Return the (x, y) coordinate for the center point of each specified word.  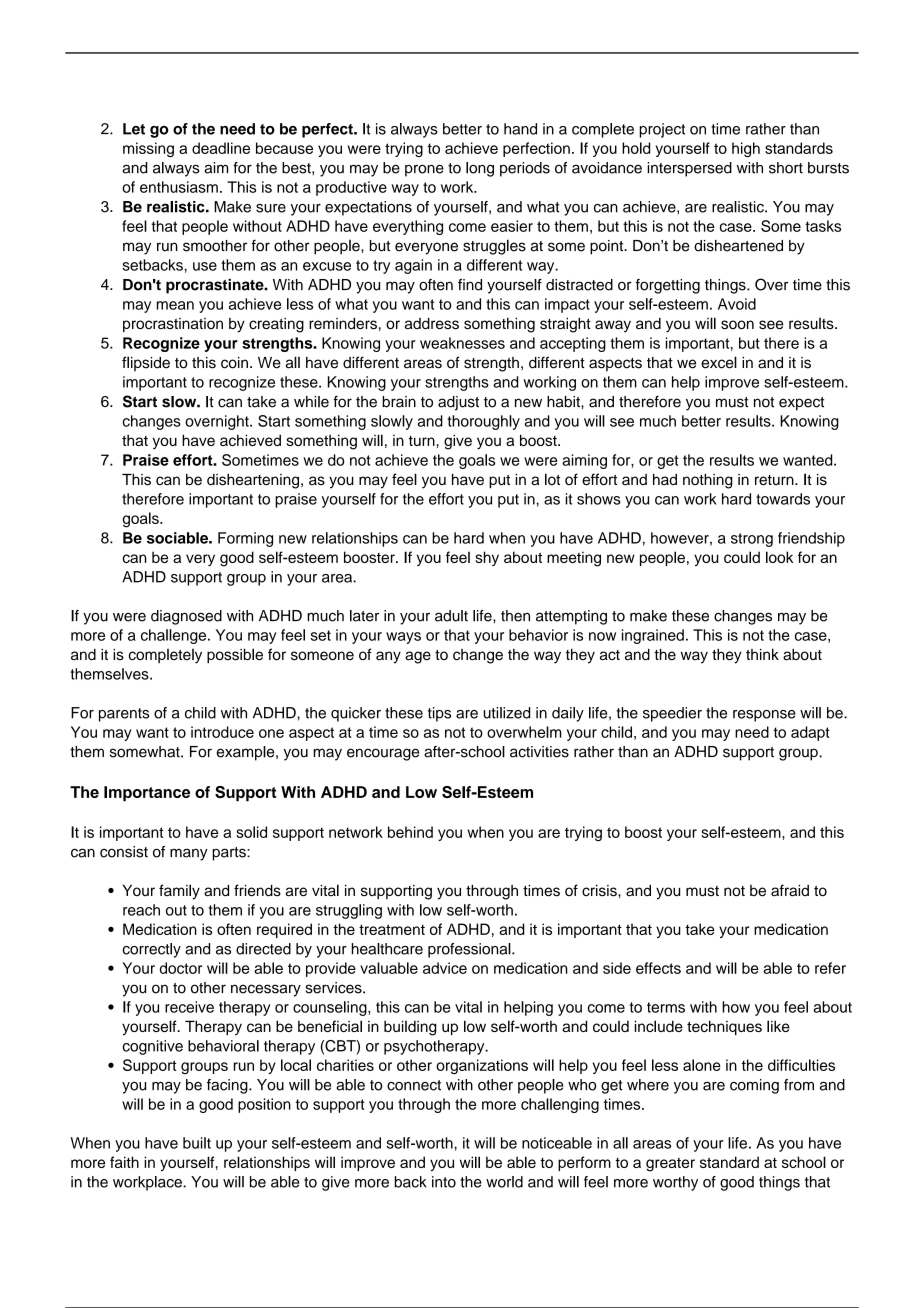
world (504, 1182)
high (746, 149)
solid (251, 832)
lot (552, 479)
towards (783, 499)
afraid (790, 890)
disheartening (253, 481)
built (197, 1143)
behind (410, 832)
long (480, 169)
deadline (221, 148)
